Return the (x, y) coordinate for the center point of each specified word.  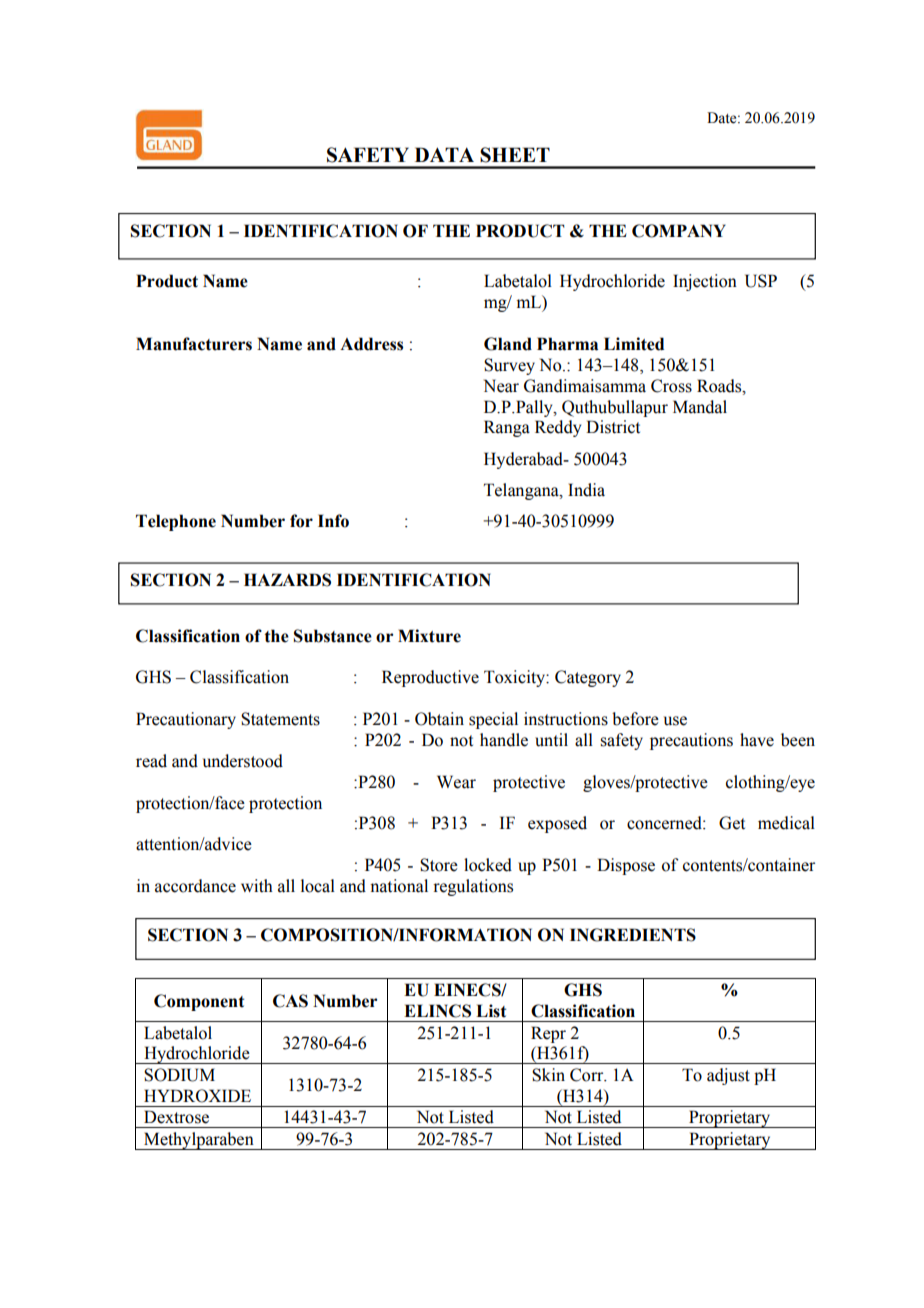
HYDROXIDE (197, 1096)
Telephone (176, 522)
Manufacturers (194, 344)
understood (243, 761)
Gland (508, 344)
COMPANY (679, 231)
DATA (444, 154)
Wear (456, 782)
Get (732, 823)
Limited (634, 344)
